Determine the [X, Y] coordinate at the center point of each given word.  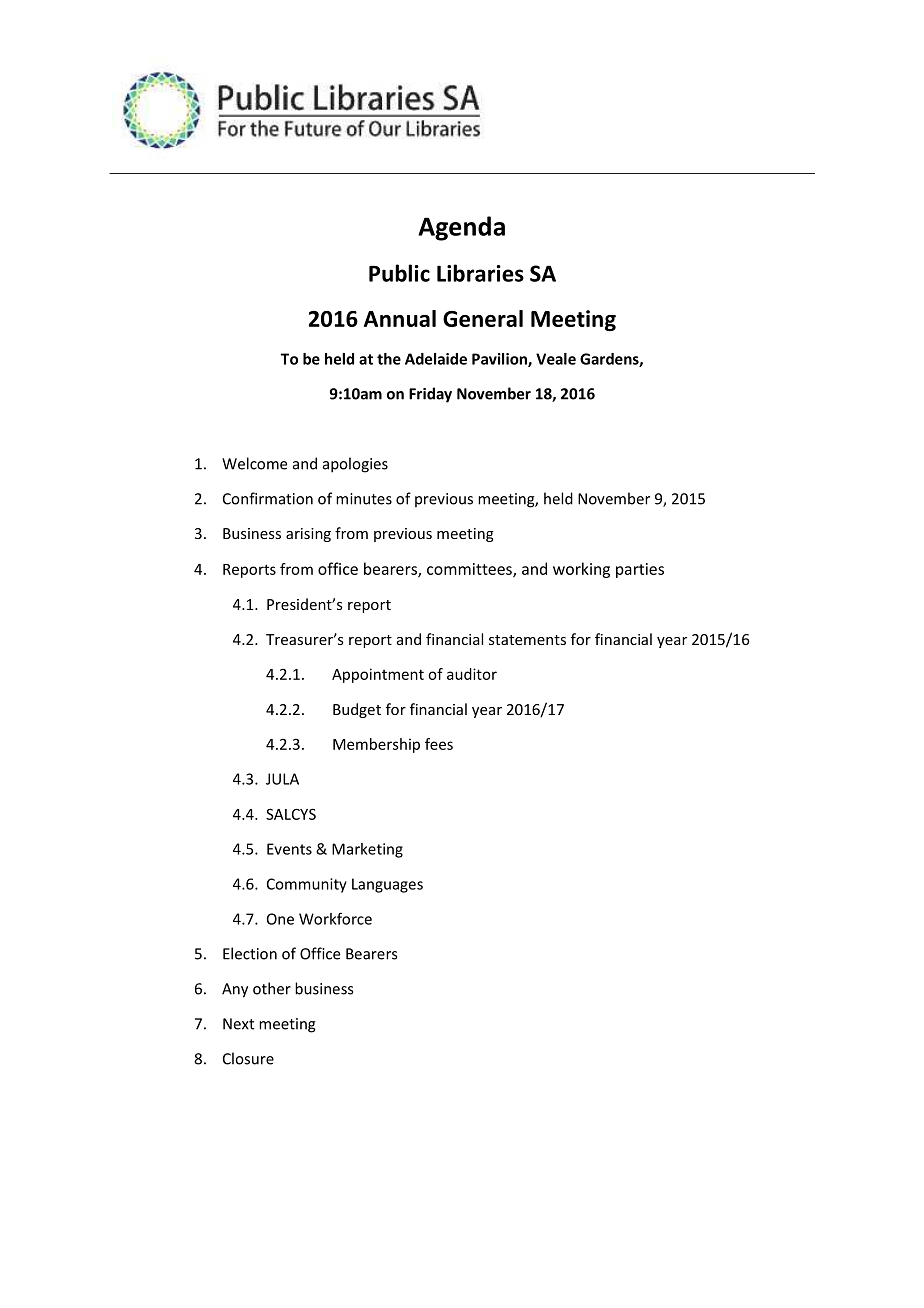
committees [470, 570]
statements [527, 640]
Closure [248, 1058]
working [581, 570]
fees [439, 744]
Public [399, 273]
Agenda [461, 228]
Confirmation [268, 498]
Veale [556, 359]
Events [289, 849]
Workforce [335, 919]
